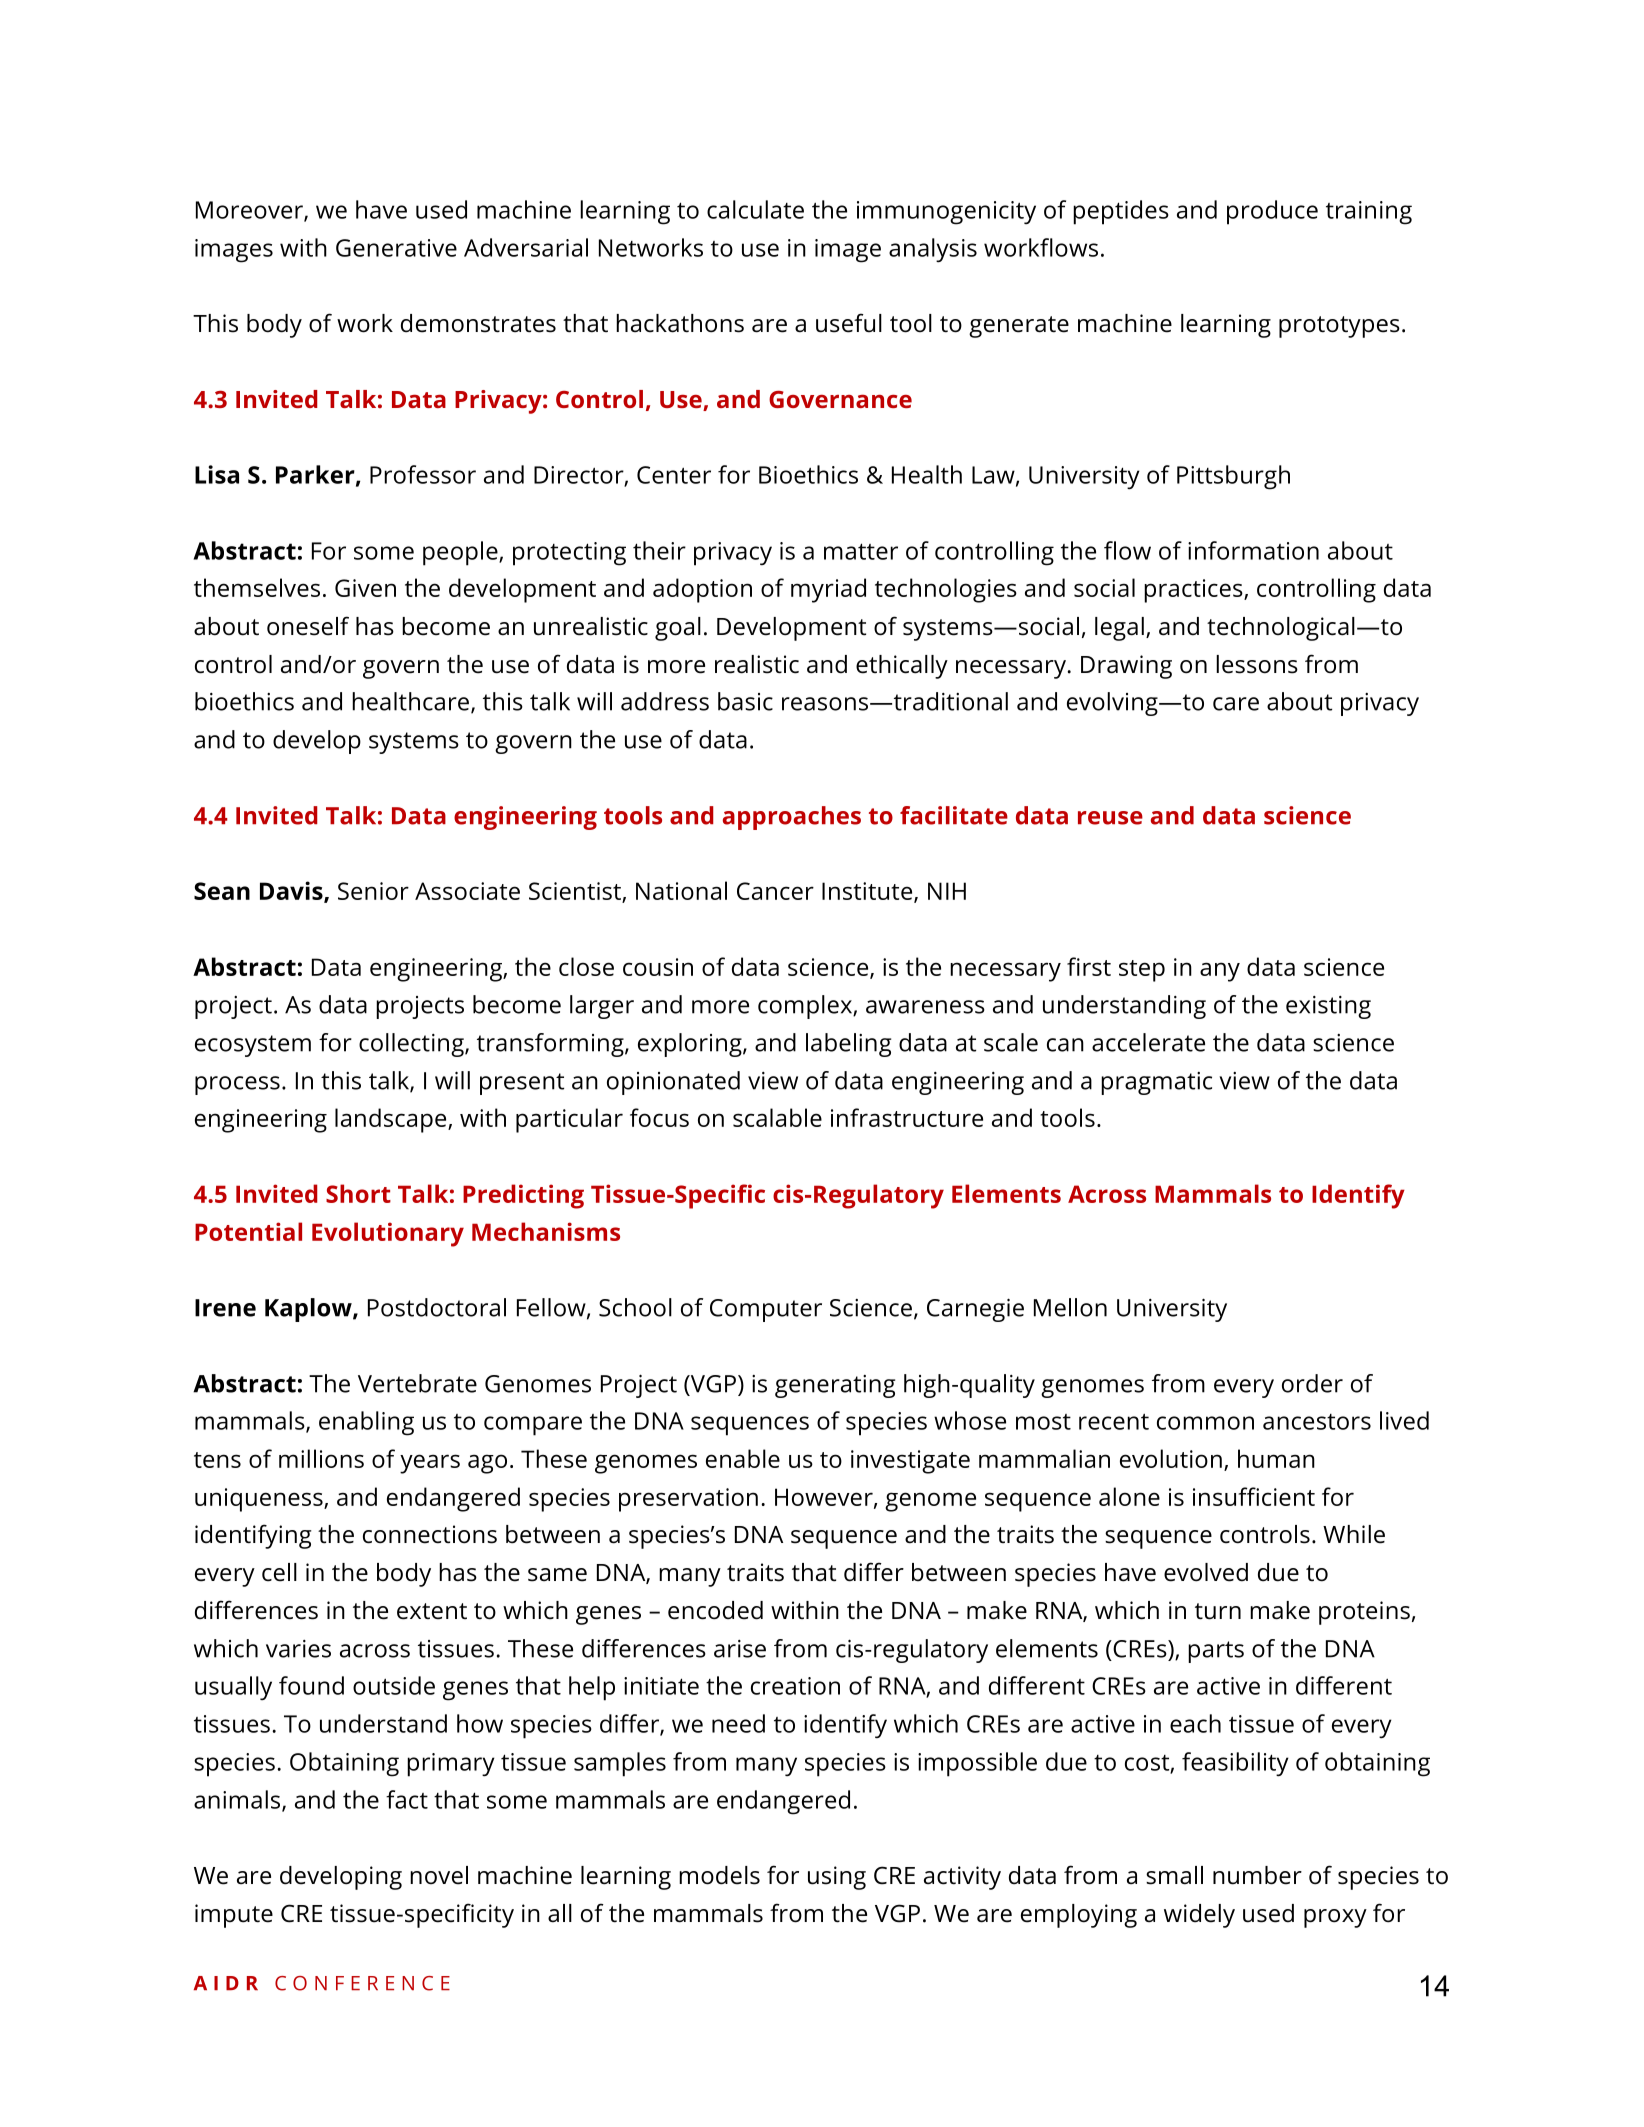 The height and width of the document is (2127, 1644). What do you see at coordinates (1312, 1383) in the document?
I see `order` at bounding box center [1312, 1383].
